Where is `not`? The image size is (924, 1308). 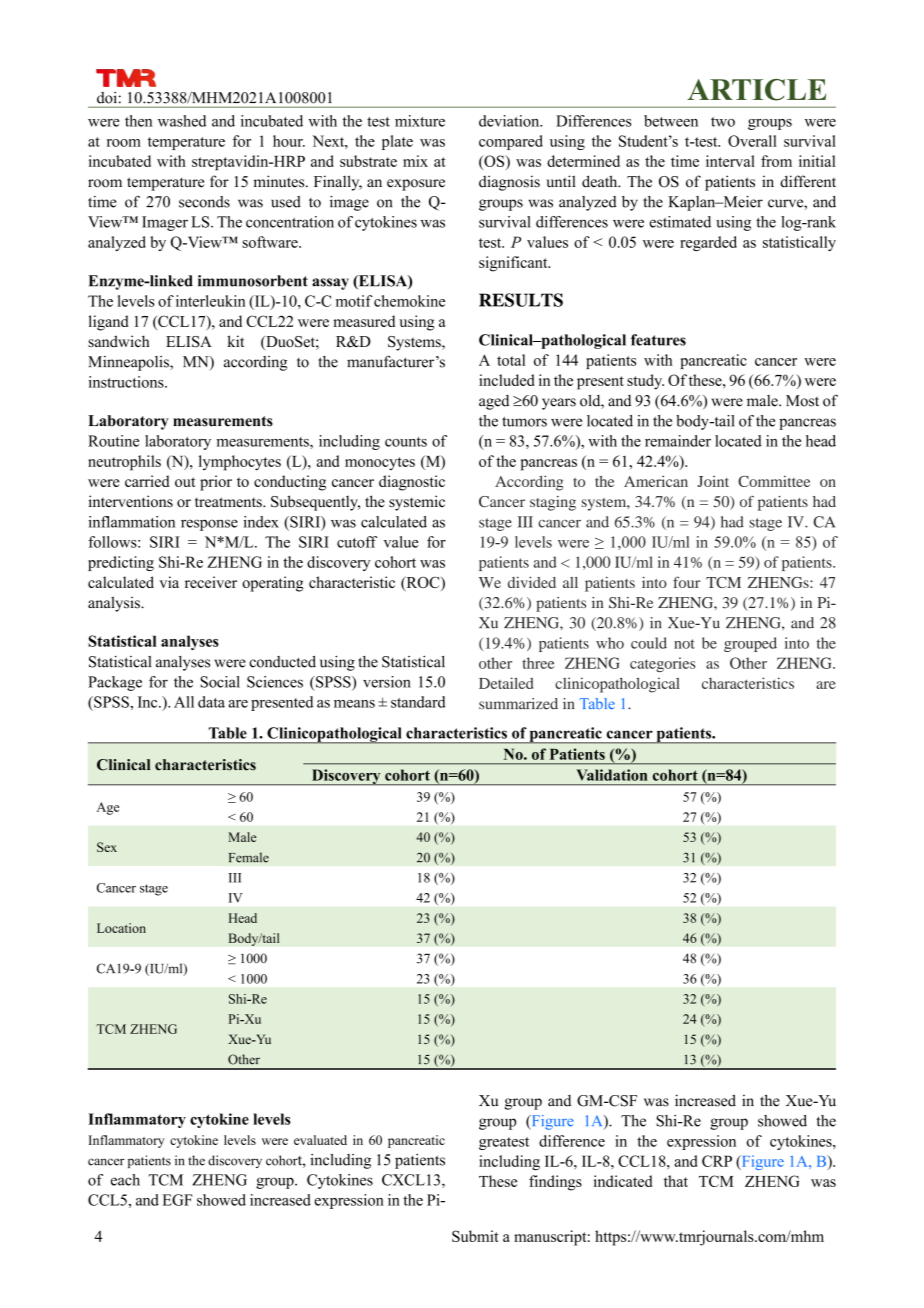 not is located at coordinates (684, 644).
